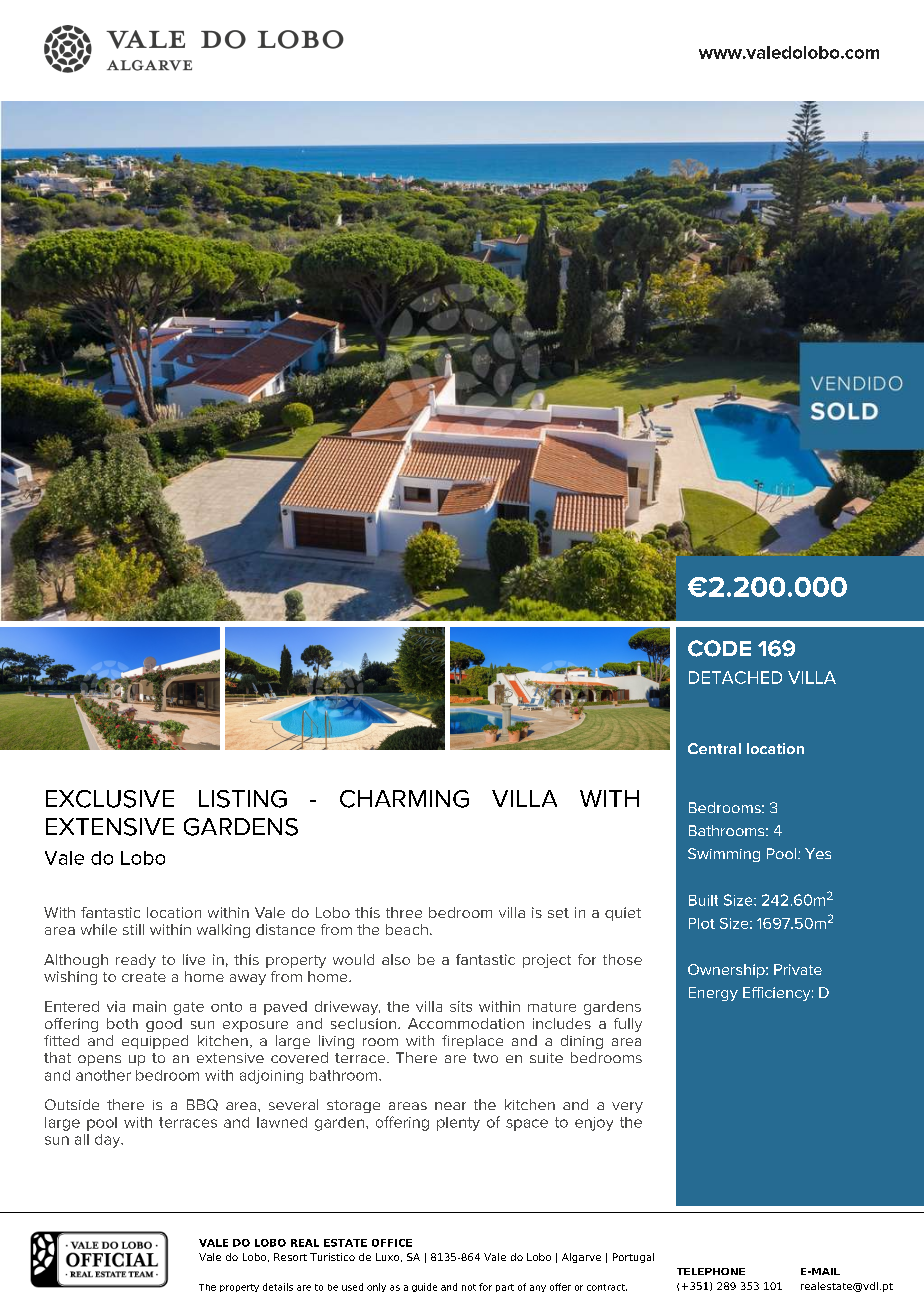 The width and height of the image is (924, 1308). What do you see at coordinates (202, 1105) in the image?
I see `BBQ` at bounding box center [202, 1105].
